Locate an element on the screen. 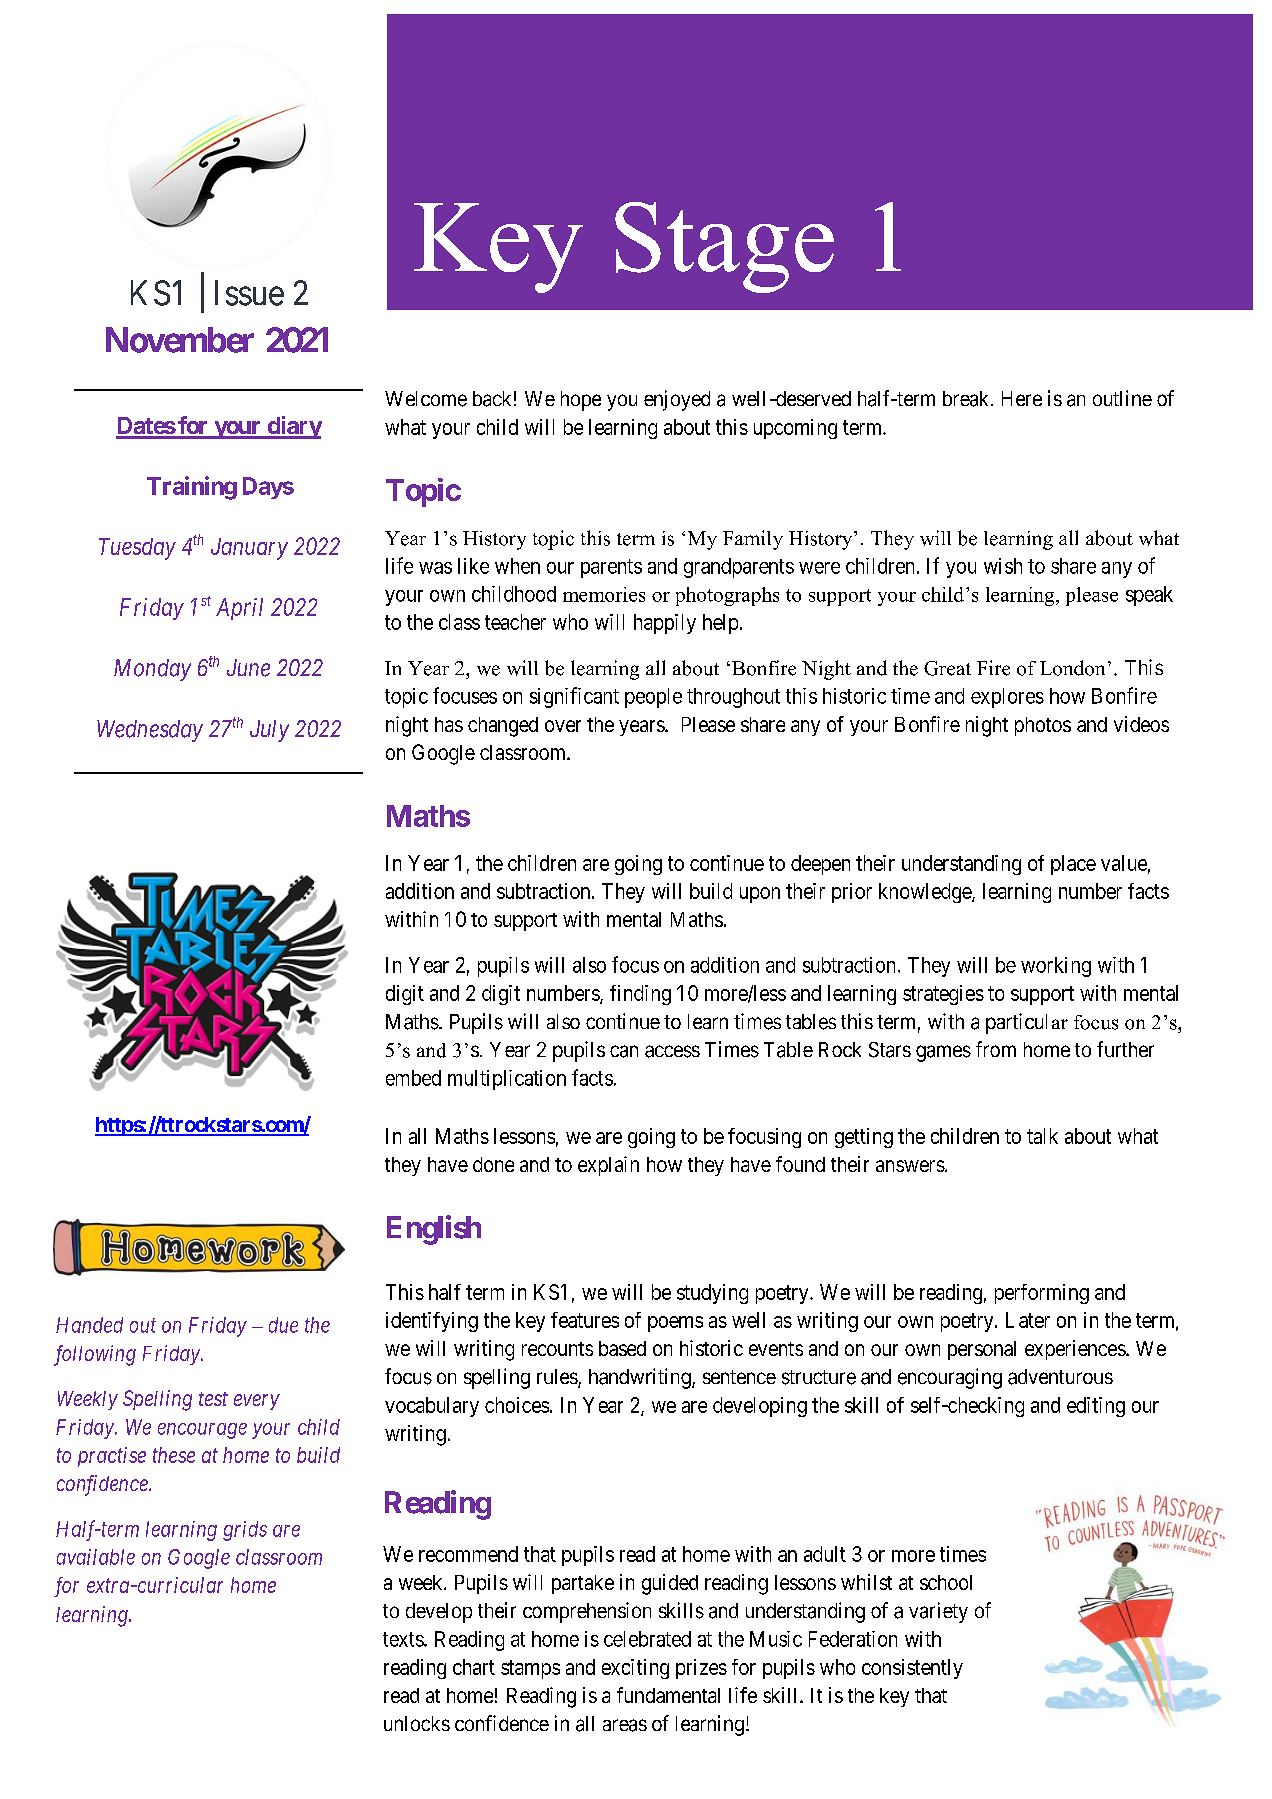 Image resolution: width=1272 pixels, height=1799 pixels. Stage is located at coordinates (724, 247).
